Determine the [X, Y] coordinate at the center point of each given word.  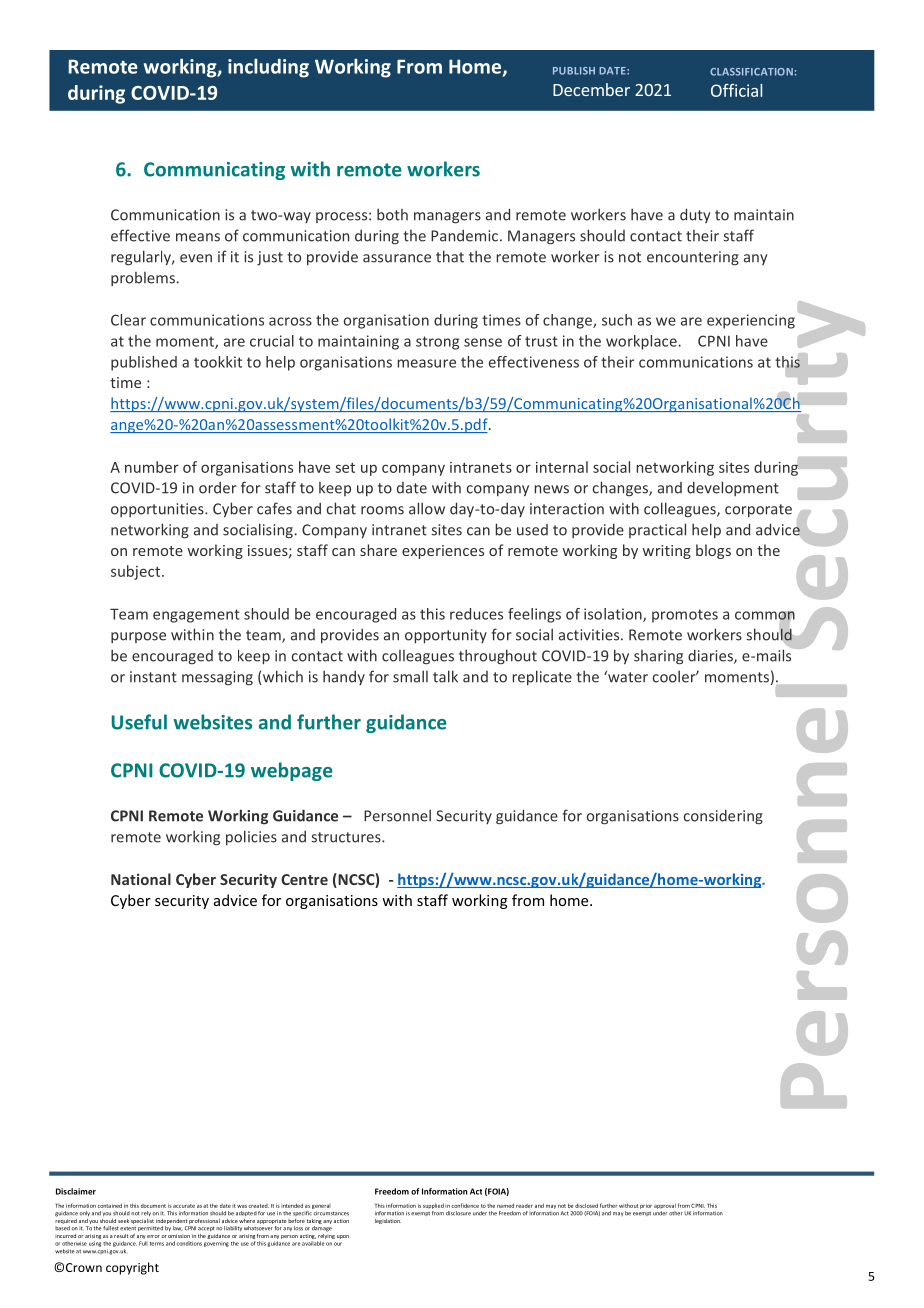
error [153, 1236]
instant [153, 677]
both [392, 214]
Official [736, 90]
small [410, 676]
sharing [658, 657]
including [268, 68]
